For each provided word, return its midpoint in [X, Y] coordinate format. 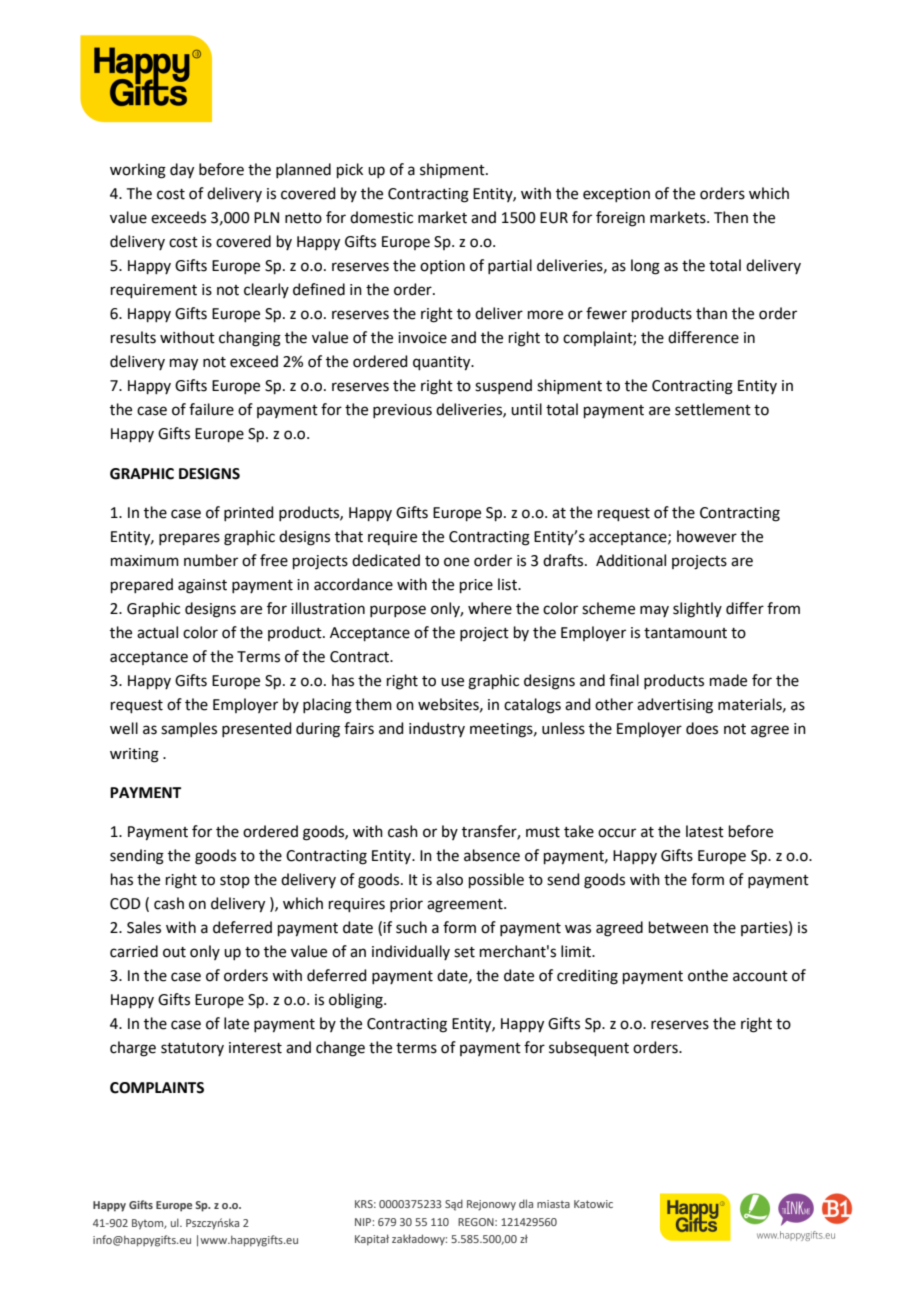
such [411, 927]
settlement [713, 409]
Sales [144, 927]
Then [731, 217]
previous [402, 411]
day [182, 171]
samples [189, 729]
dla [526, 1203]
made [728, 680]
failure [211, 409]
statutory [192, 1049]
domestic [381, 217]
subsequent [589, 1048]
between [678, 927]
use [452, 682]
